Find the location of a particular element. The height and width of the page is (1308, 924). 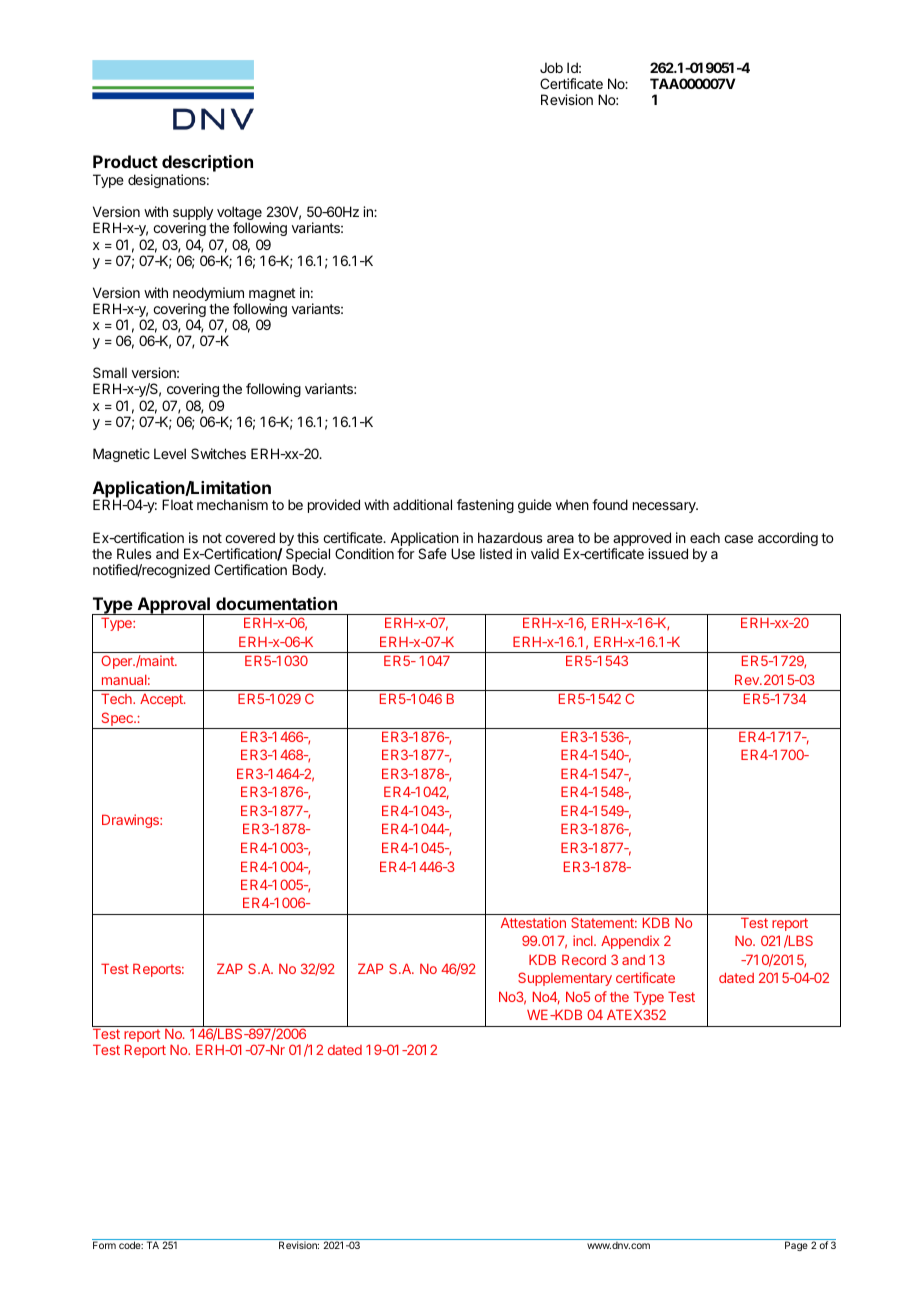

additional is located at coordinates (422, 504).
